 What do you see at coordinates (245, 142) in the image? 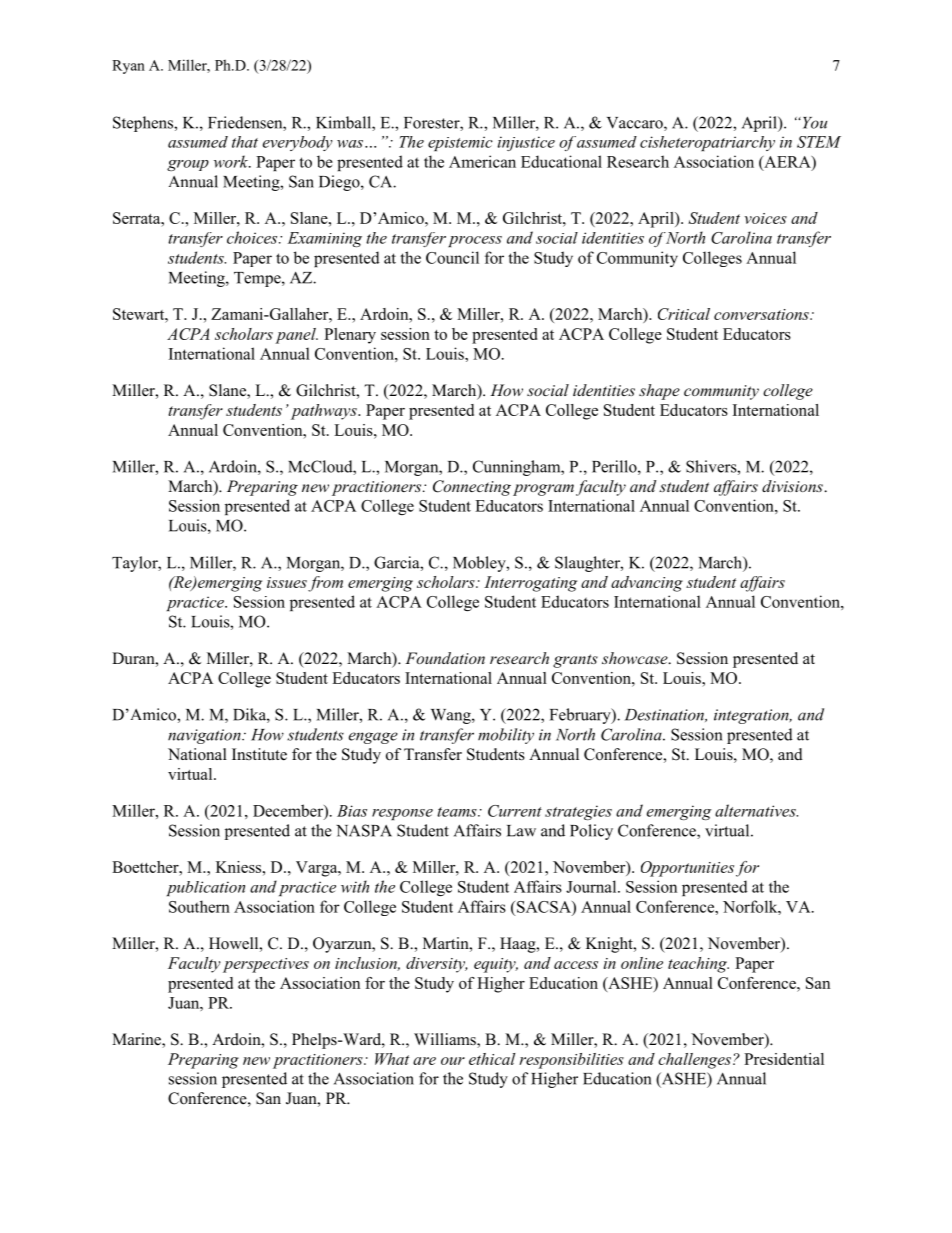
I see `that` at bounding box center [245, 142].
